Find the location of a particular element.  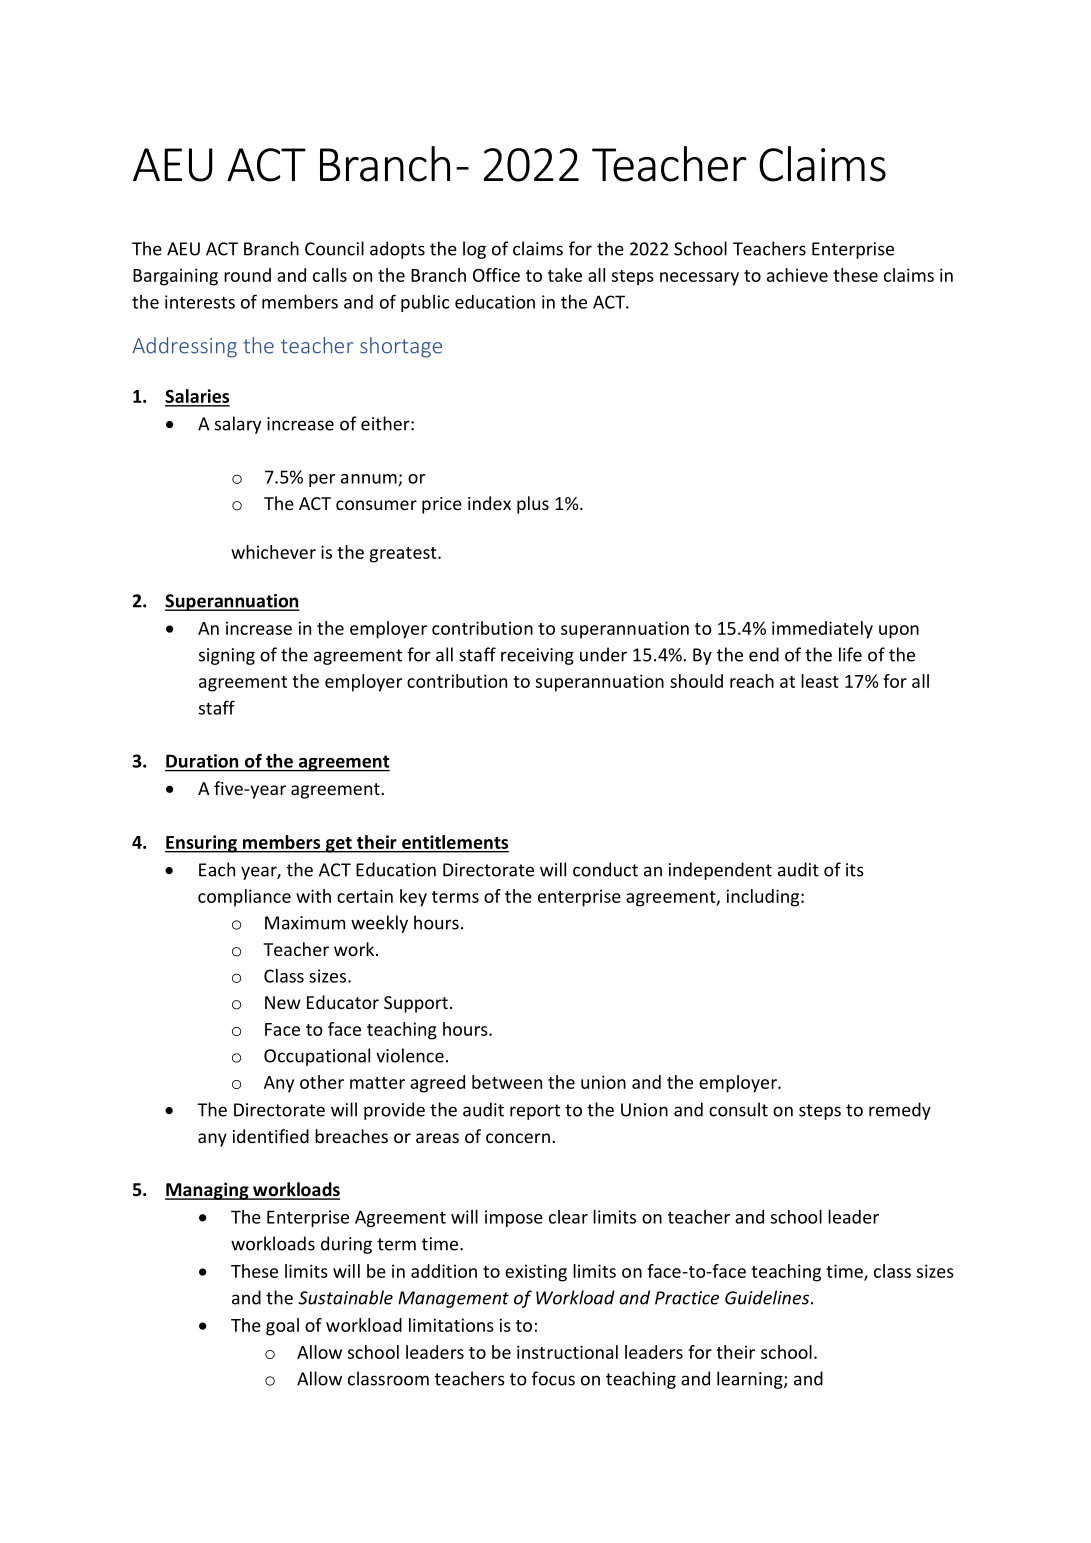

take is located at coordinates (565, 275).
